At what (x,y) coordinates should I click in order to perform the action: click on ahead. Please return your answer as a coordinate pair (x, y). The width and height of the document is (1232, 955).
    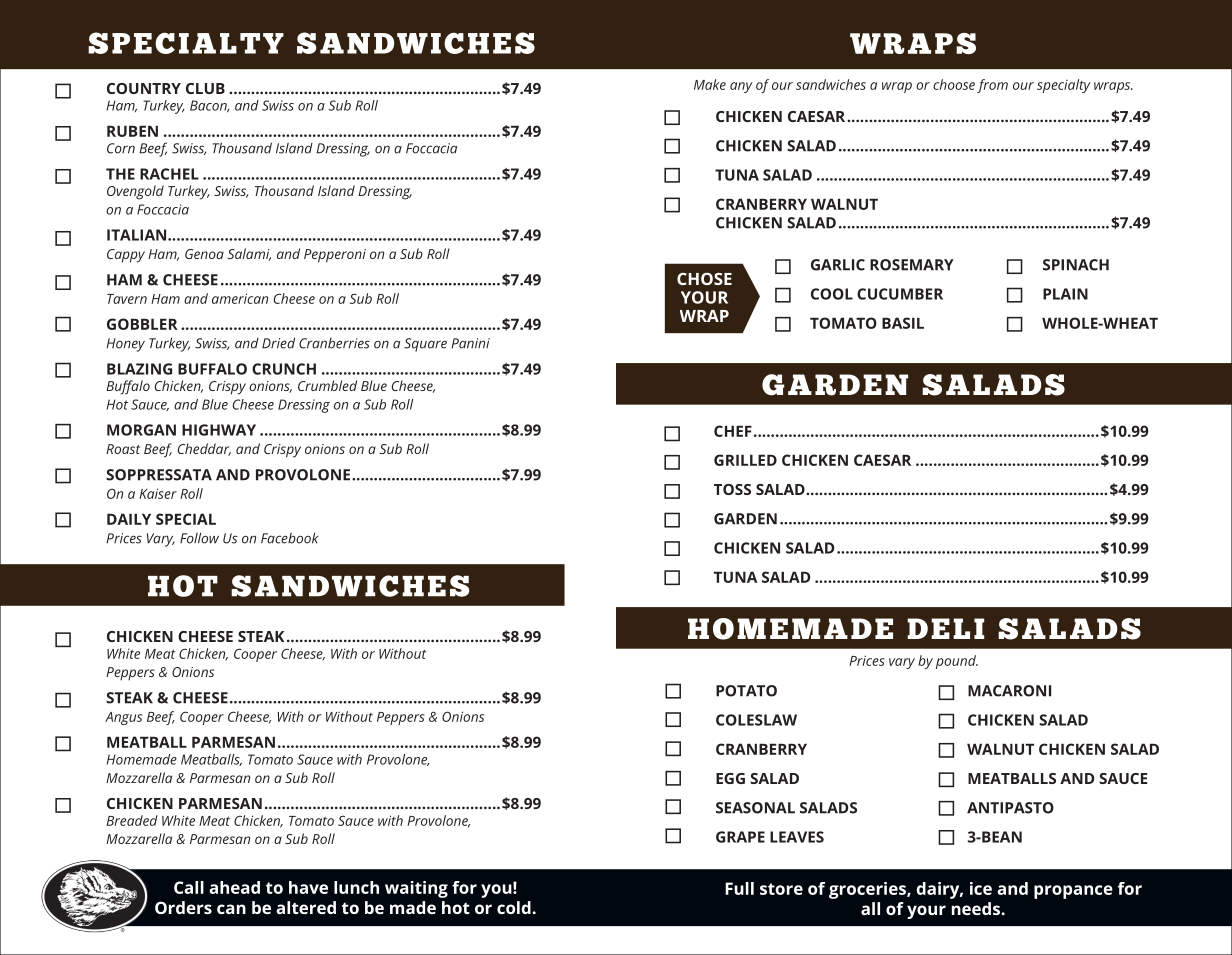
    Looking at the image, I should click on (234, 887).
